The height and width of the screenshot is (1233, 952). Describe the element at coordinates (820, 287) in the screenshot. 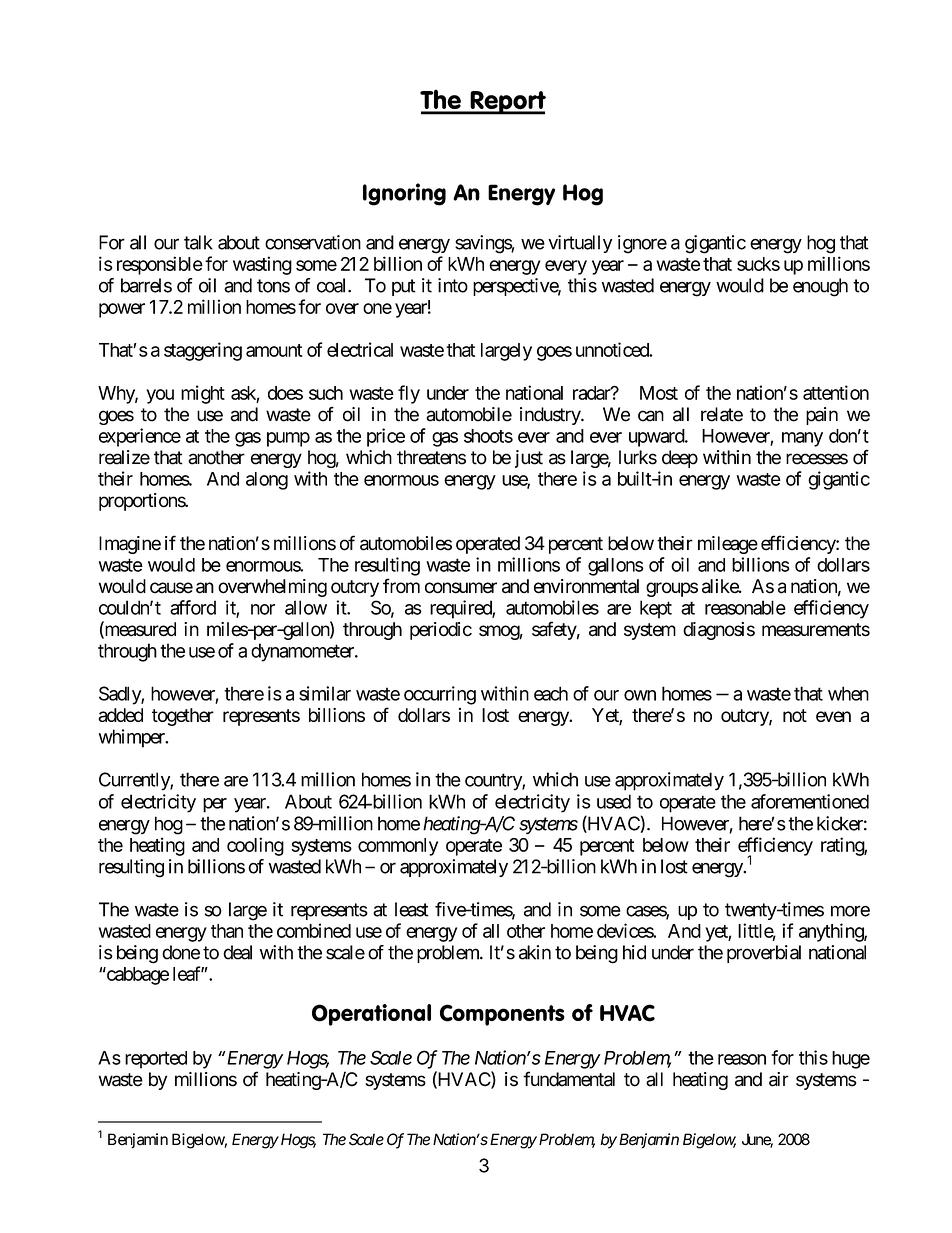

I see `enough` at that location.
